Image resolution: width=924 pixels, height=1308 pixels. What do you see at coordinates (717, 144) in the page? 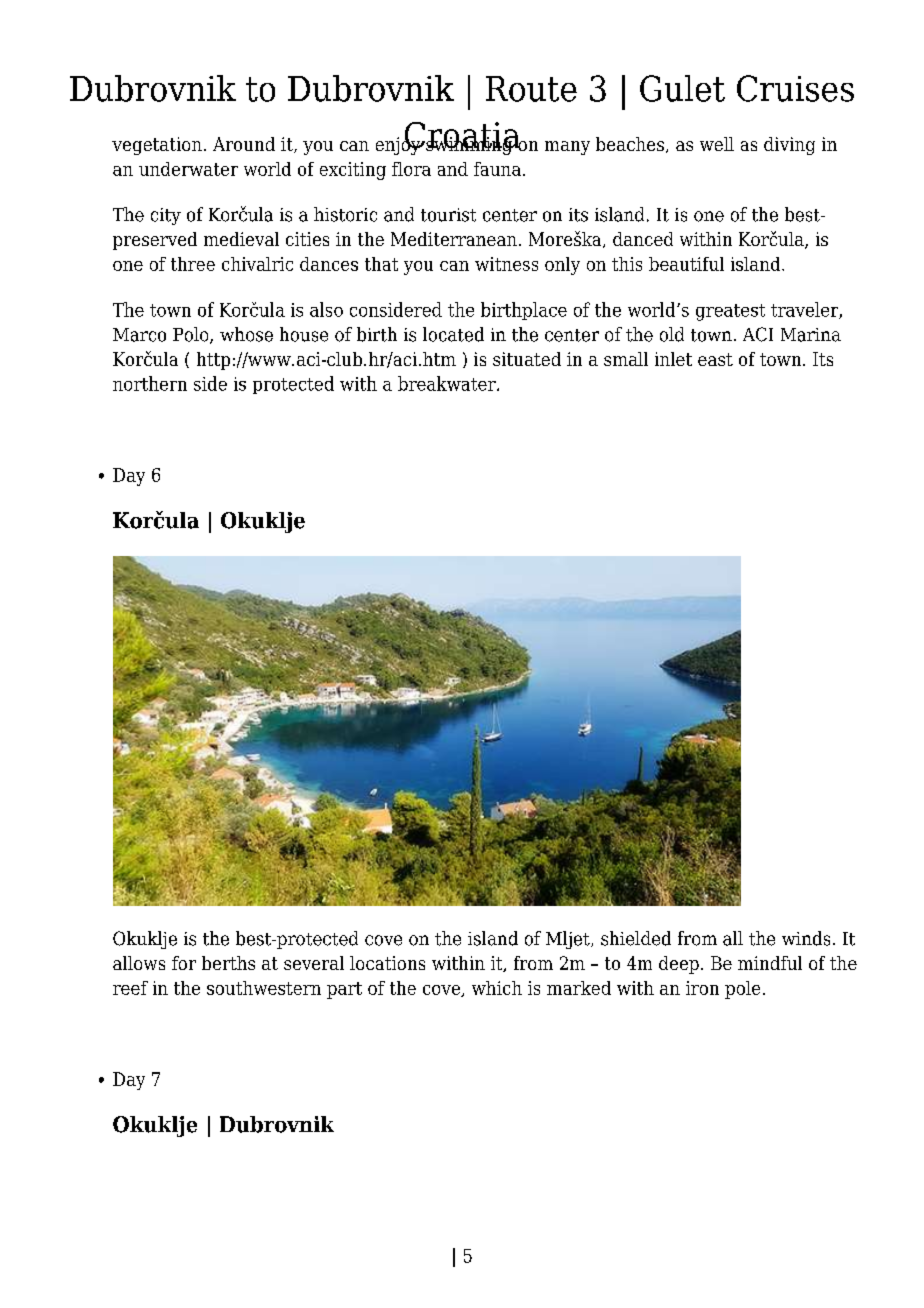
I see `well` at bounding box center [717, 144].
